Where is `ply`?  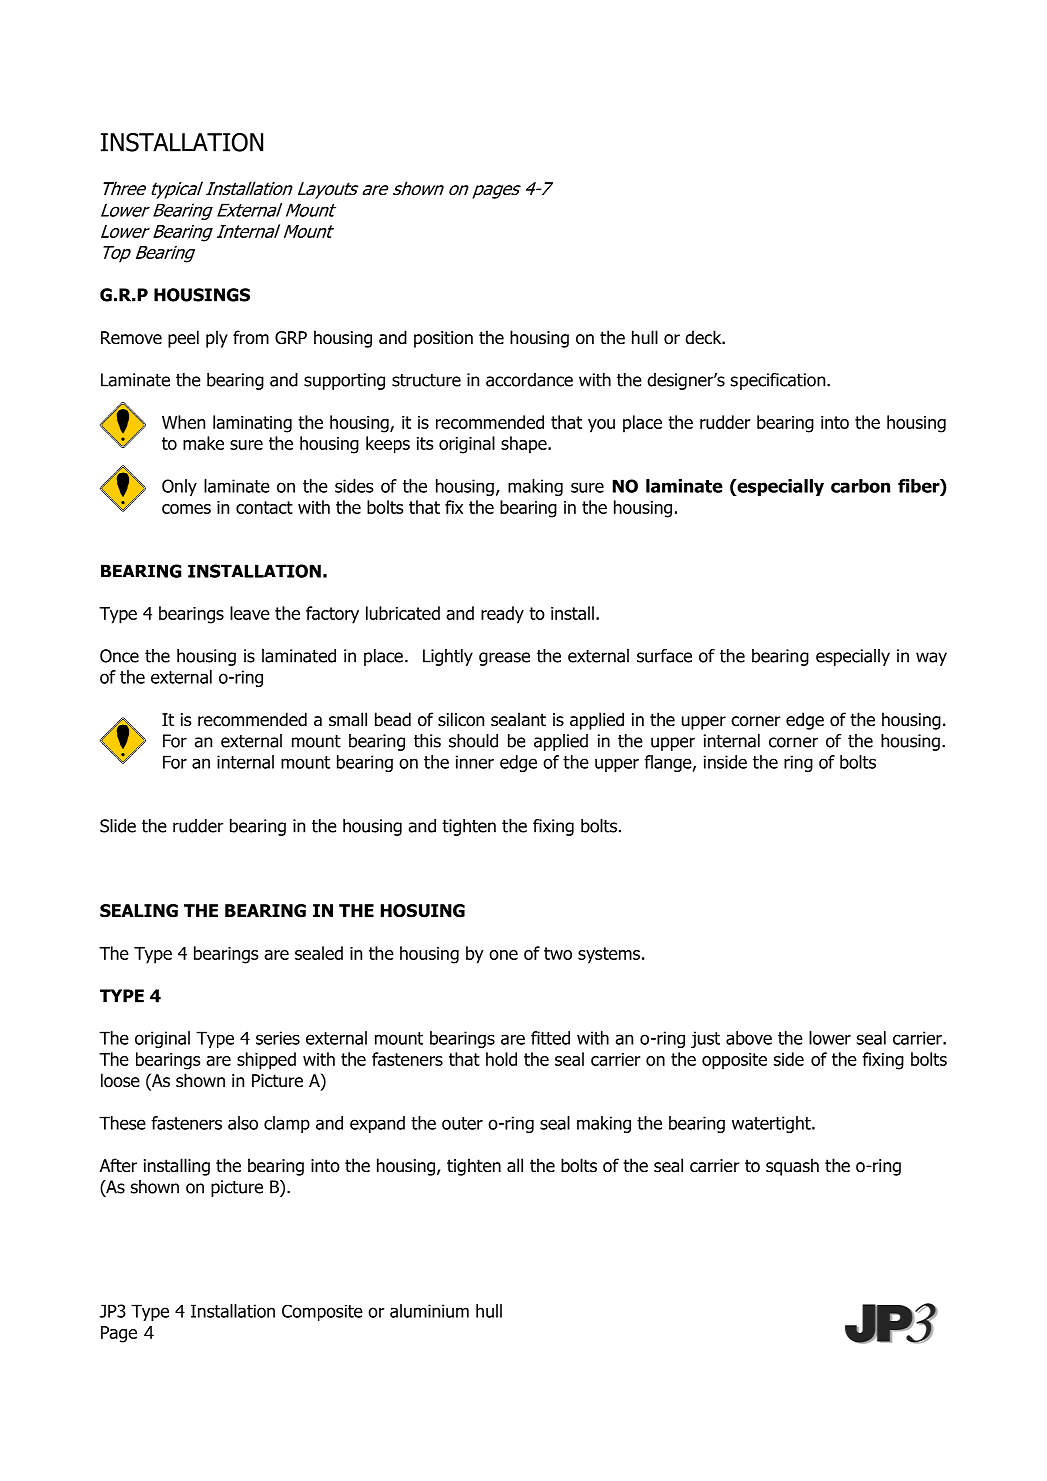 ply is located at coordinates (217, 339).
